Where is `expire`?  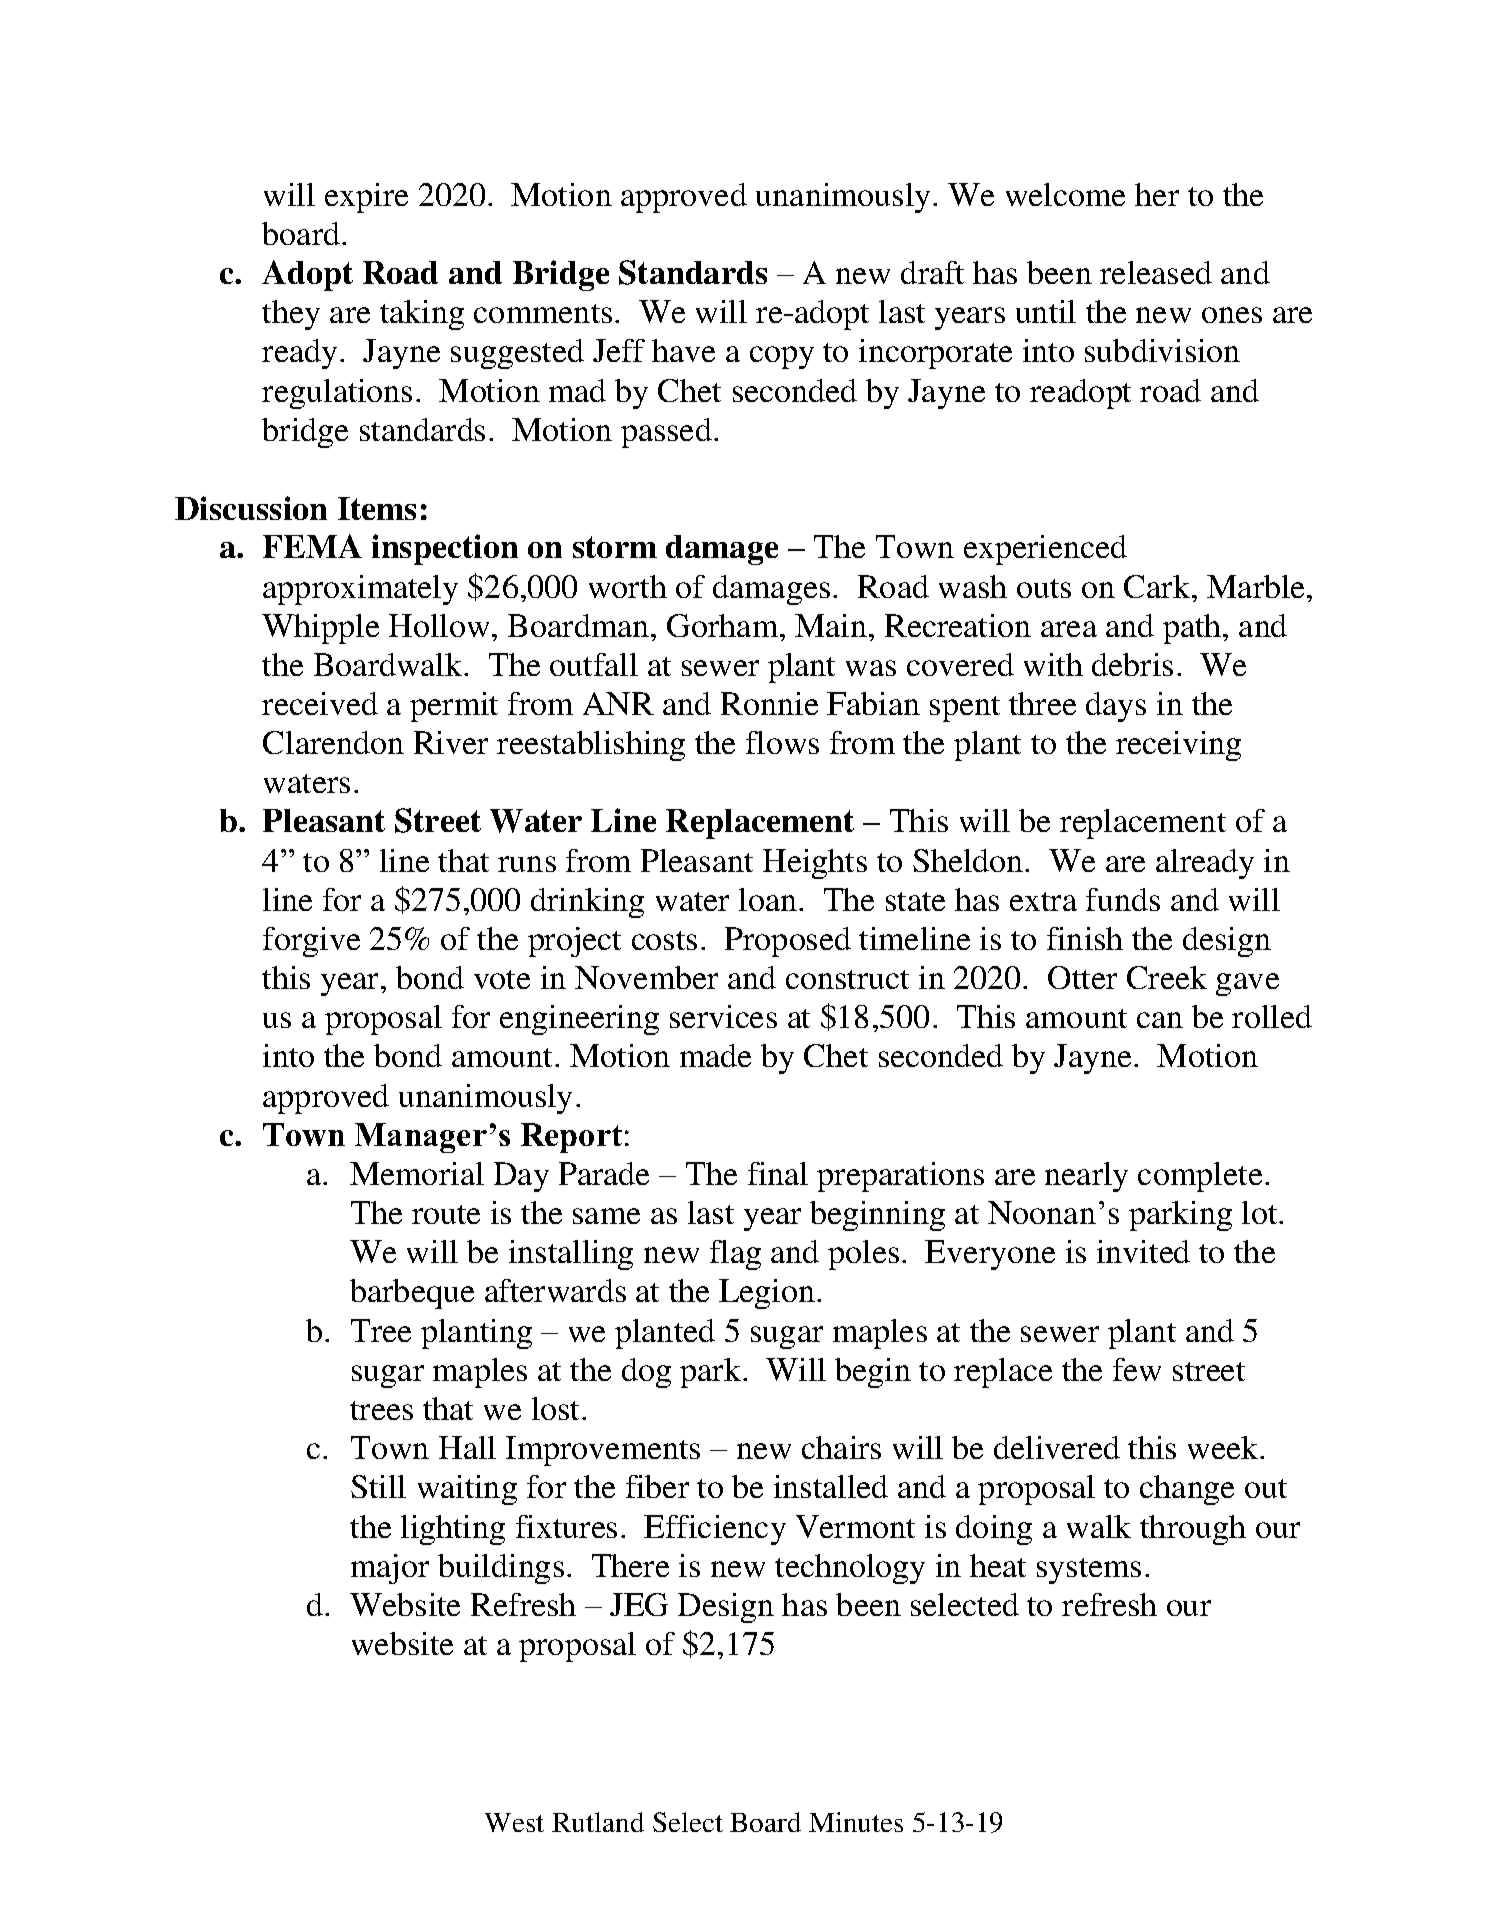
expire is located at coordinates (366, 198).
